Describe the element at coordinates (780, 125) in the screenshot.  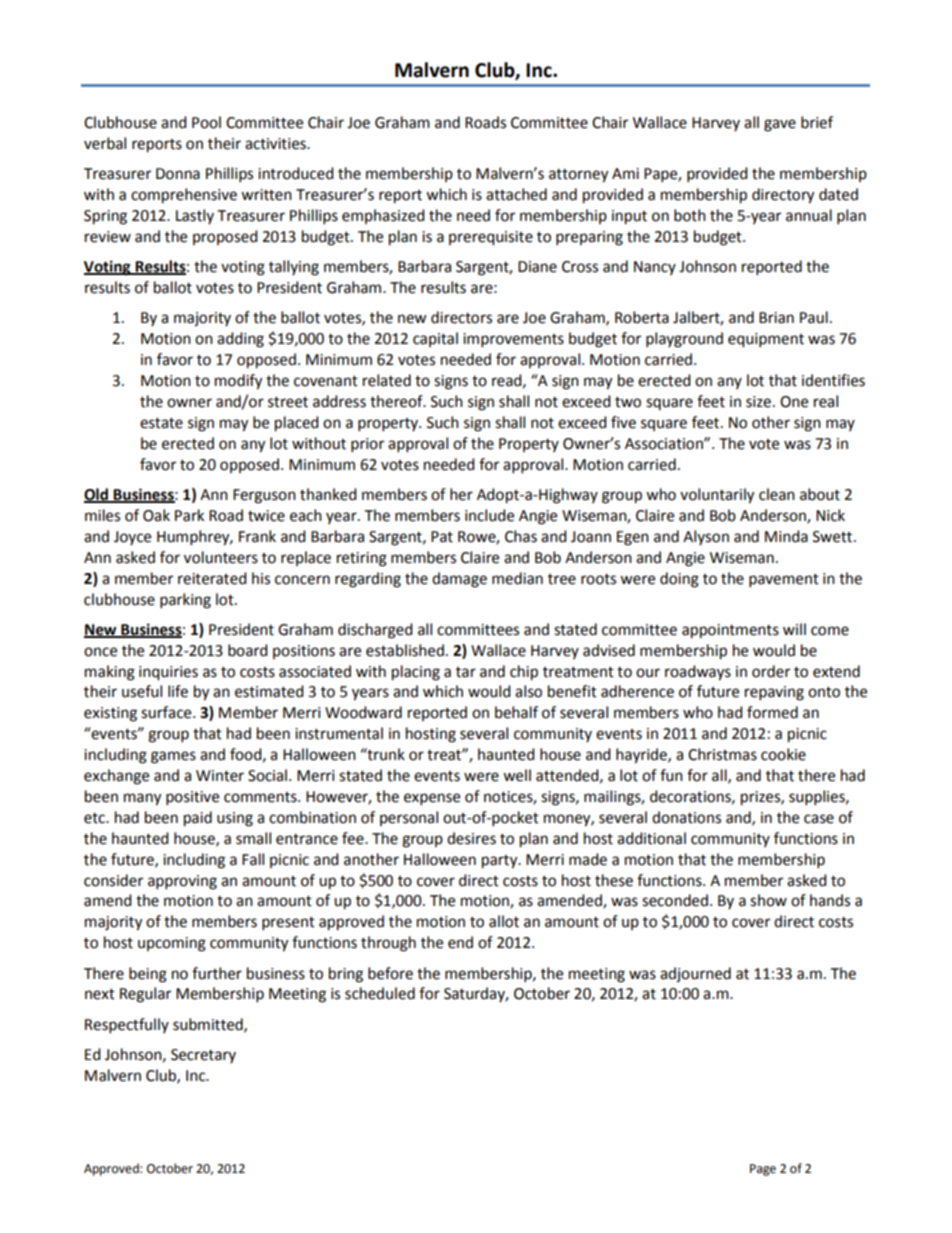
I see `gave` at that location.
